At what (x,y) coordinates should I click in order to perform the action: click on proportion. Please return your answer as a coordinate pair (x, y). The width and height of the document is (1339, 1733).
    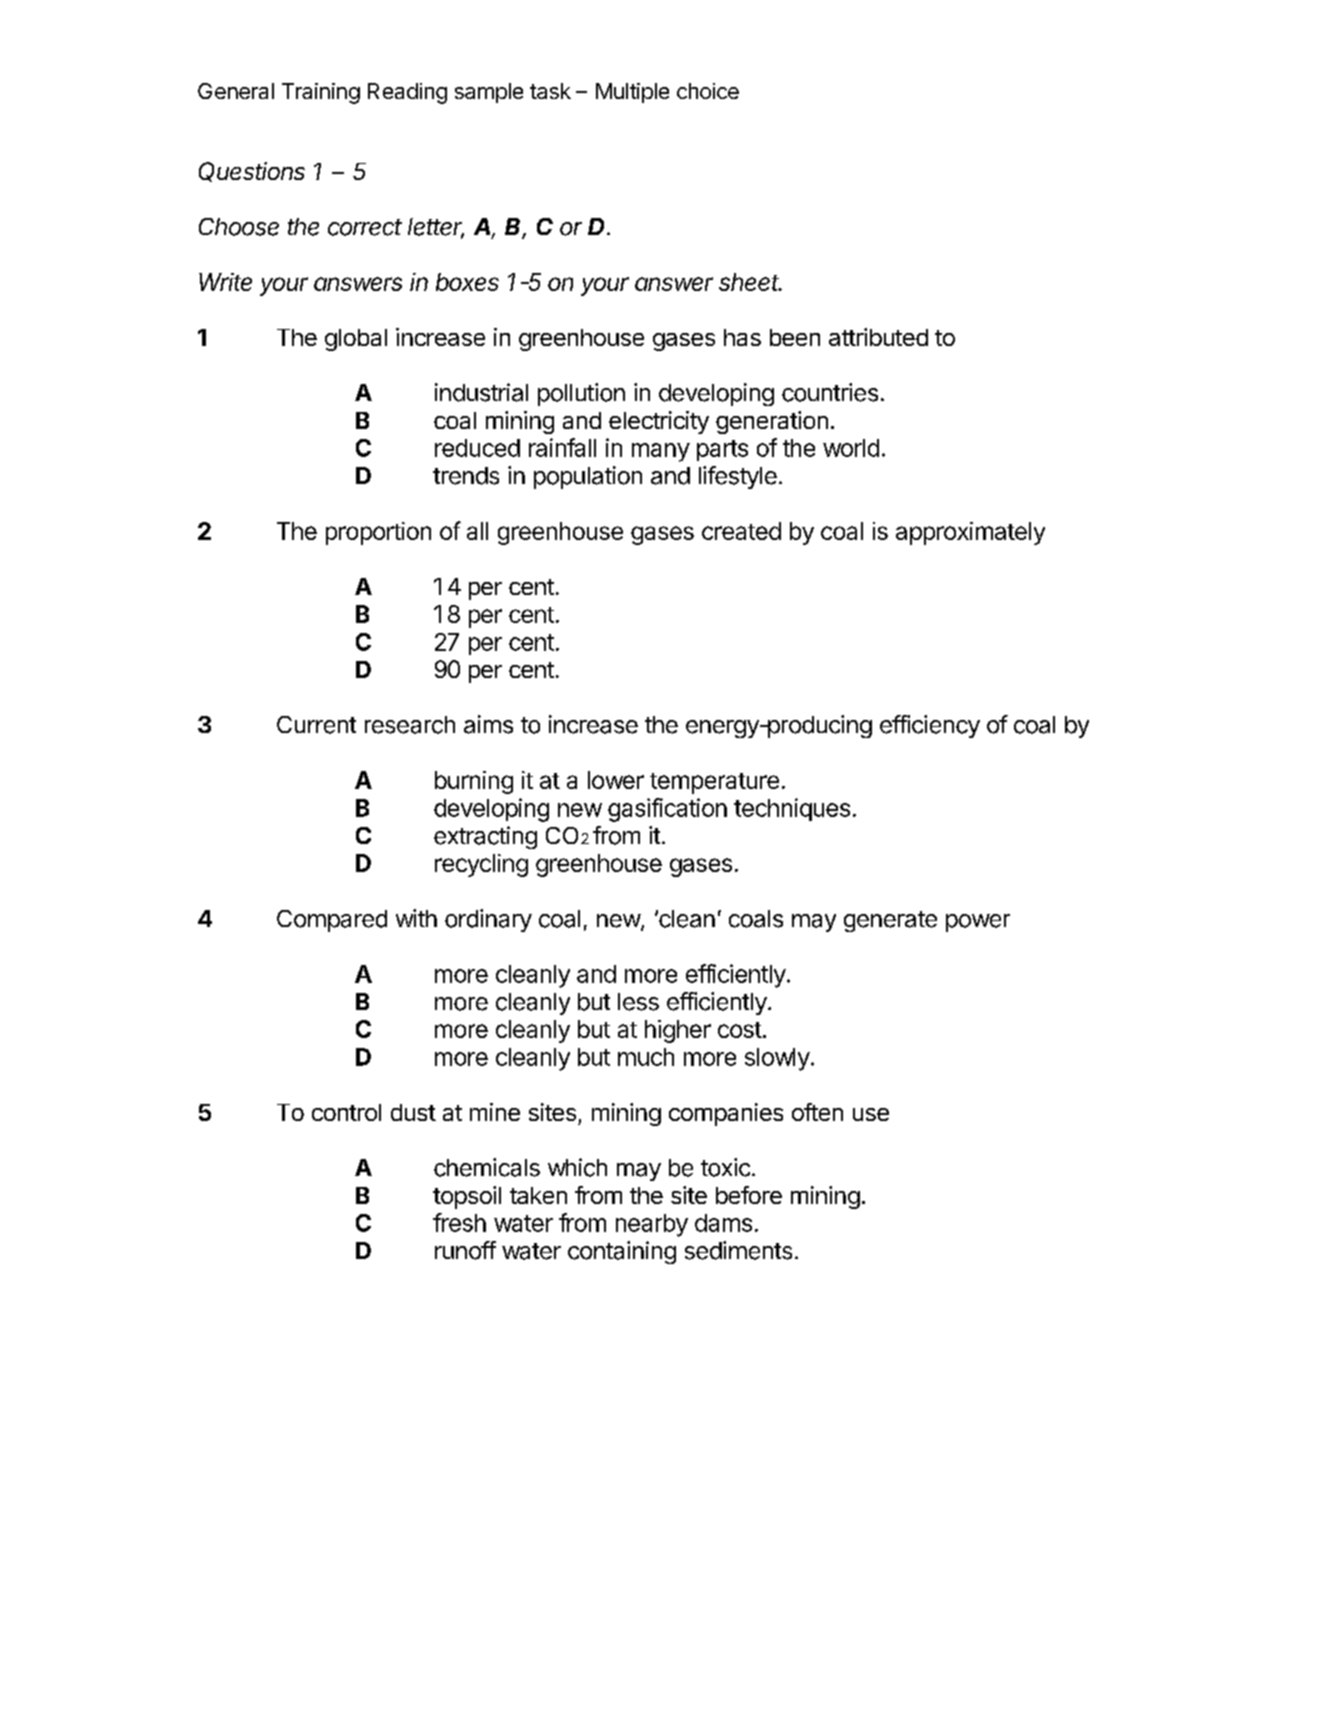
    Looking at the image, I should click on (378, 533).
